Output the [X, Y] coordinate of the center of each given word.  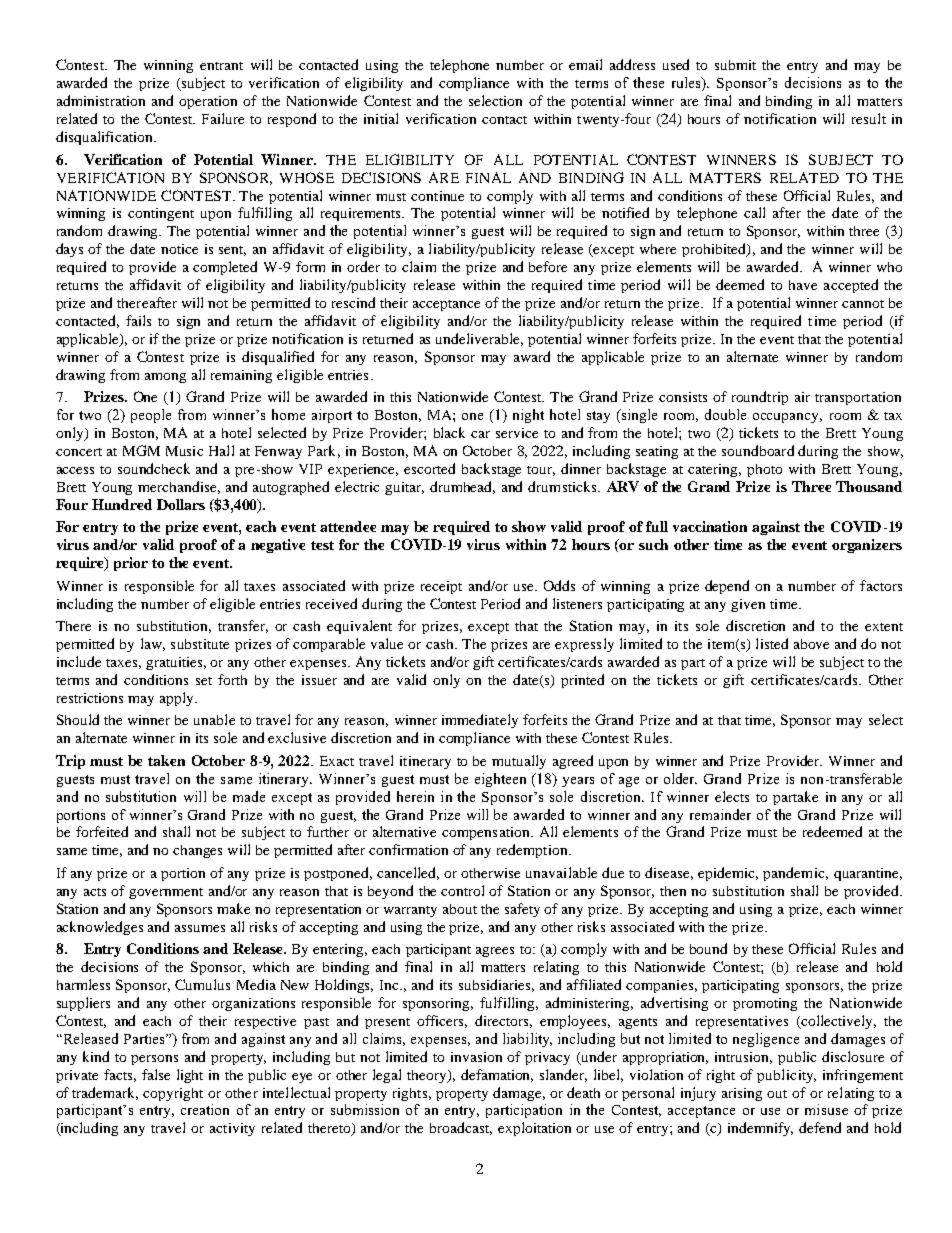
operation [208, 102]
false [156, 1074]
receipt [441, 587]
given [748, 605]
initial [381, 118]
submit [735, 65]
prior [131, 564]
